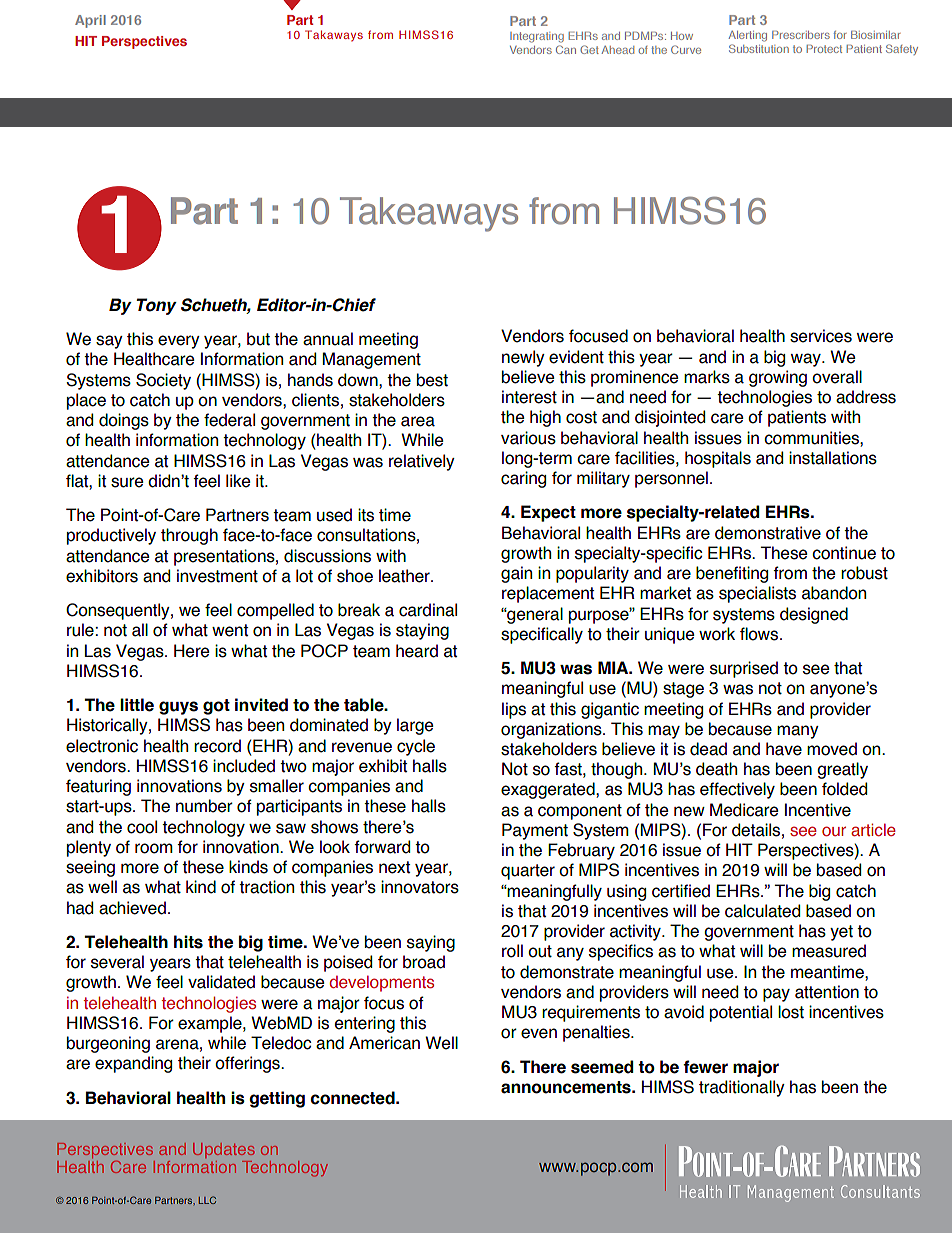 Image resolution: width=952 pixels, height=1233 pixels. What do you see at coordinates (821, 336) in the screenshot?
I see `services` at bounding box center [821, 336].
